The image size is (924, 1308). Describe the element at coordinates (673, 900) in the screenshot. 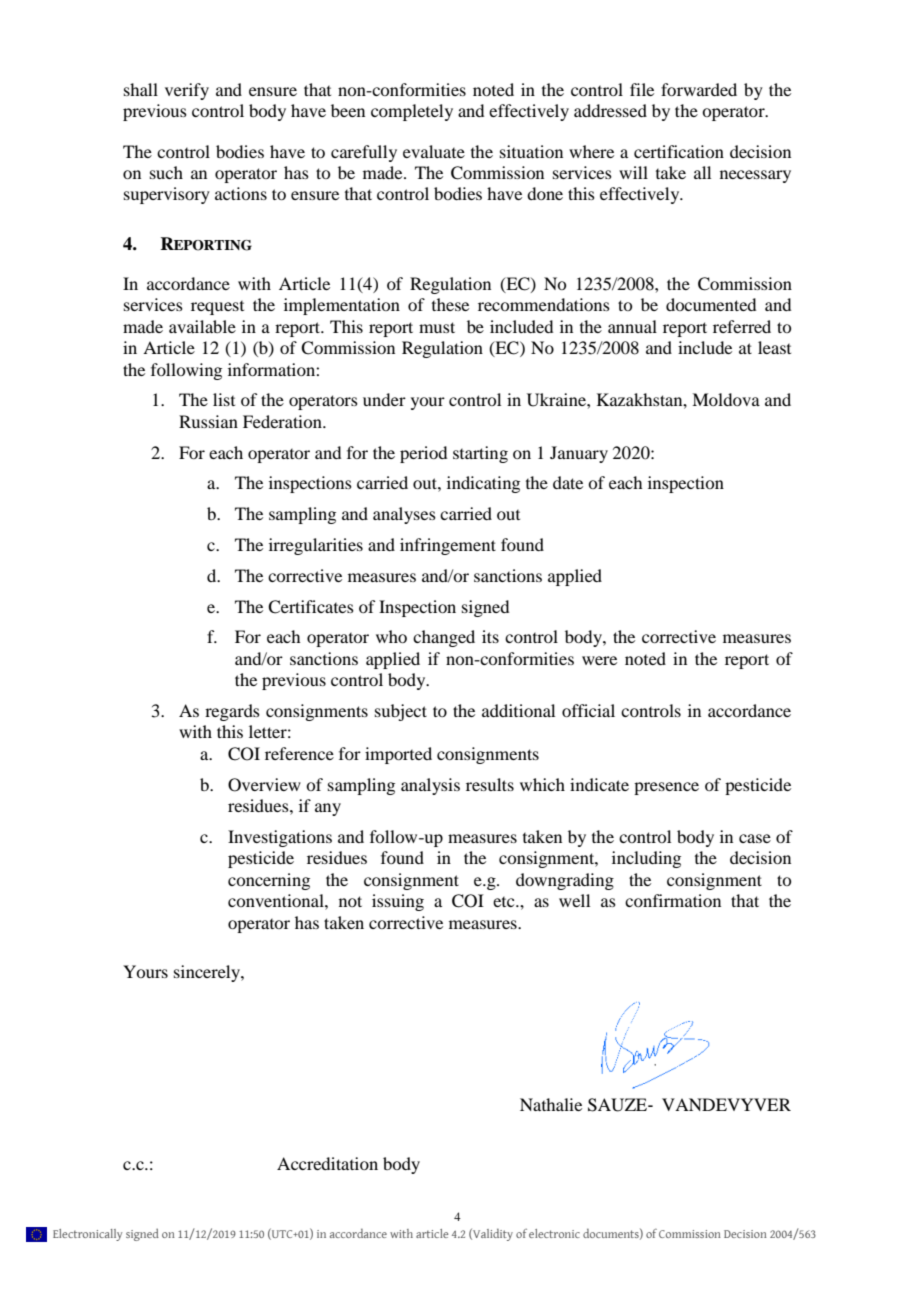

I see `confirmation` at that location.
